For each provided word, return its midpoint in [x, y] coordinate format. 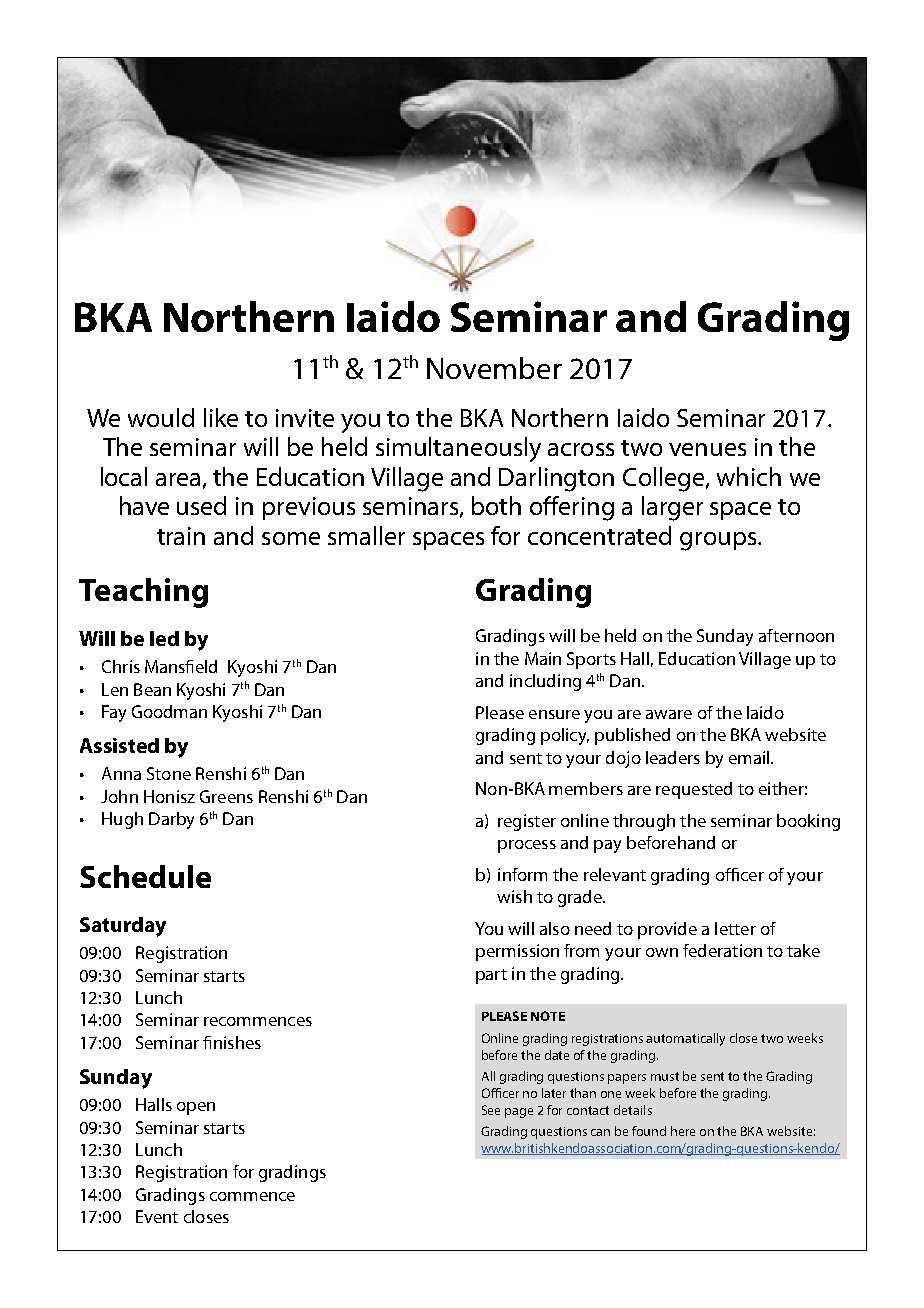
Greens [226, 796]
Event [157, 1216]
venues [707, 449]
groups [719, 541]
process [527, 846]
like [221, 417]
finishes [232, 1042]
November [494, 368]
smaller [366, 535]
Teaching [143, 593]
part [491, 976]
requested [694, 790]
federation [722, 950]
